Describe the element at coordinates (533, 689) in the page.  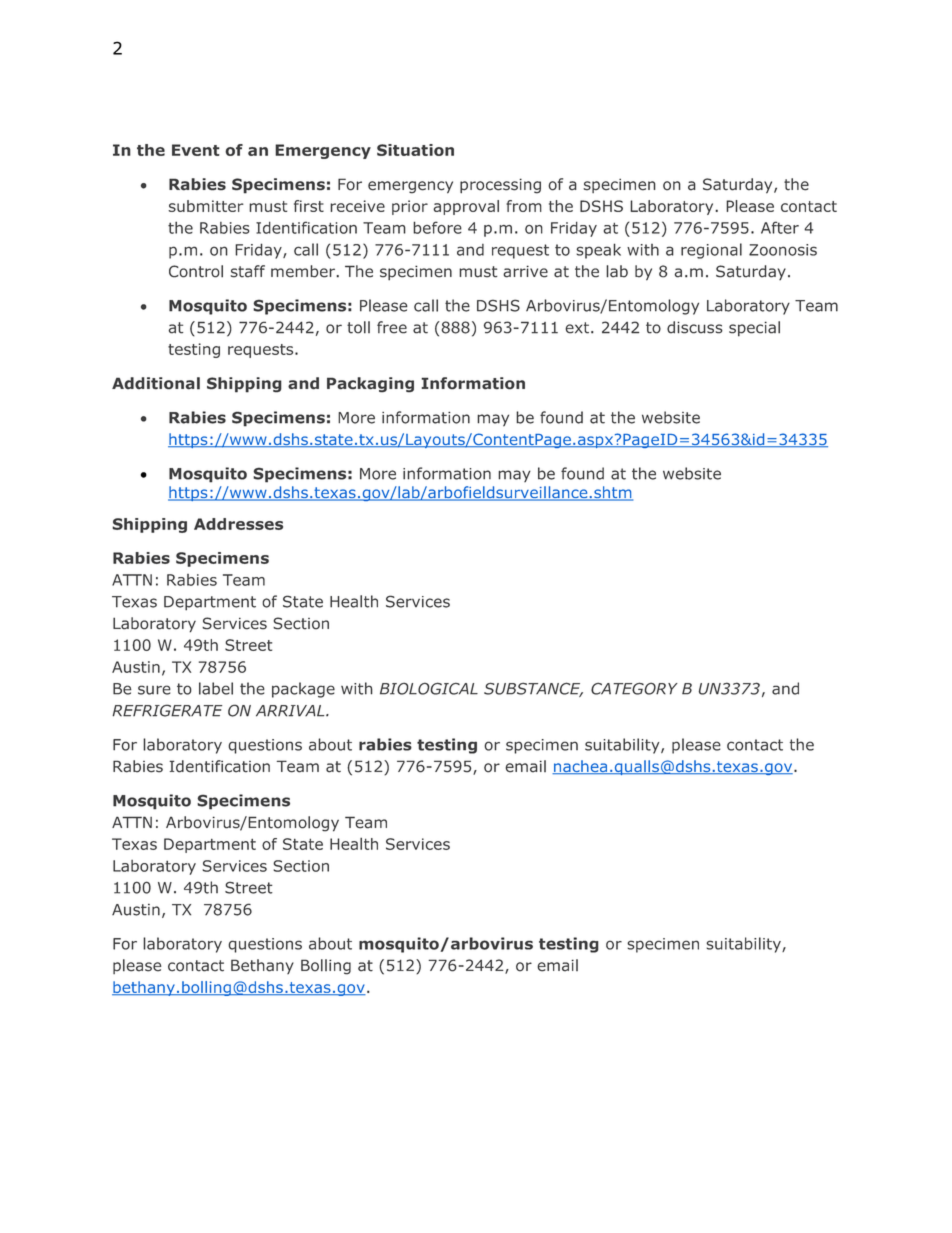
I see `SUBSTANCE` at that location.
